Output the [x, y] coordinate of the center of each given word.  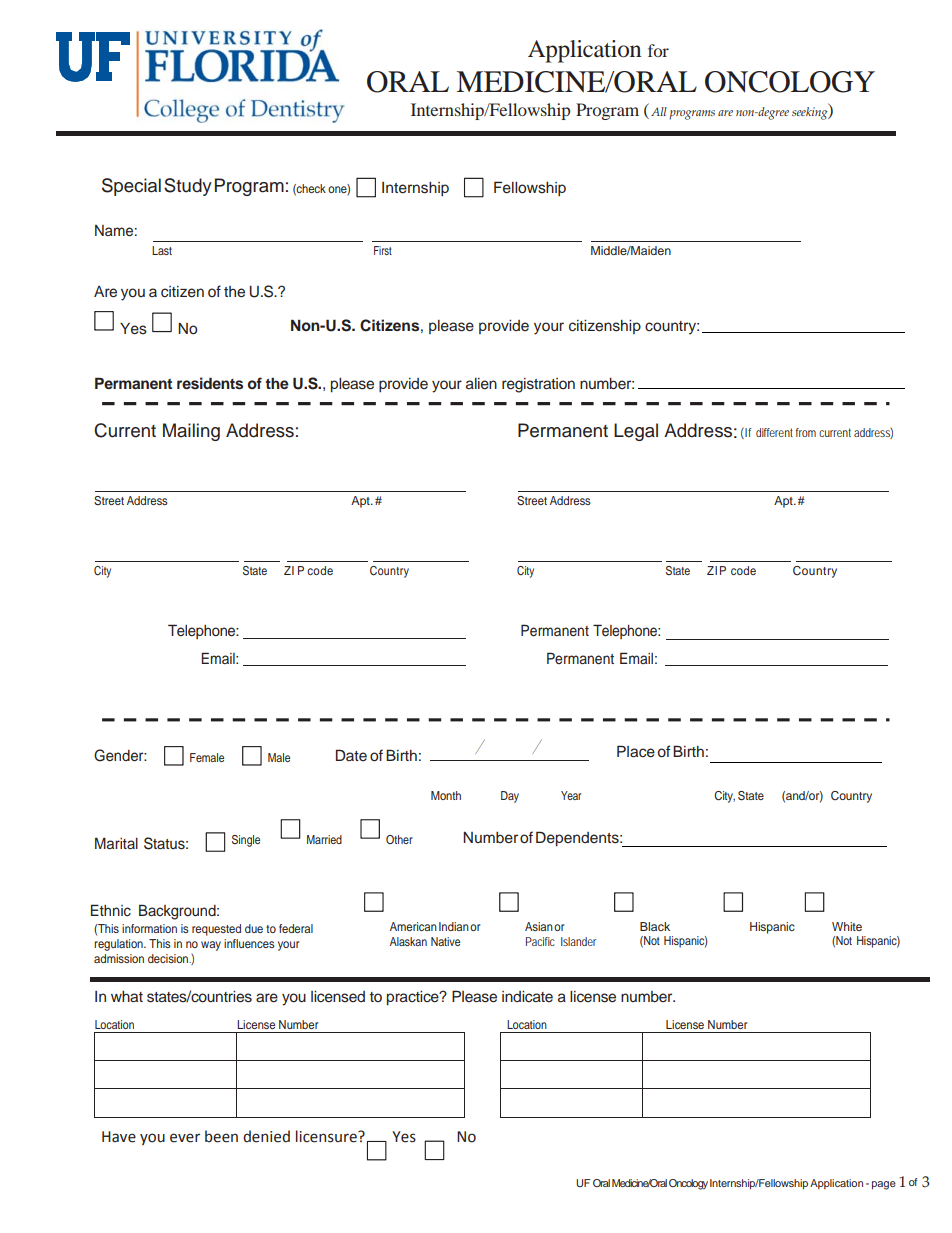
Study [188, 187]
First [383, 250]
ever [185, 1138]
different [774, 432]
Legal [636, 432]
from [806, 432]
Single [246, 841]
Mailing [191, 432]
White [847, 926]
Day [510, 797]
